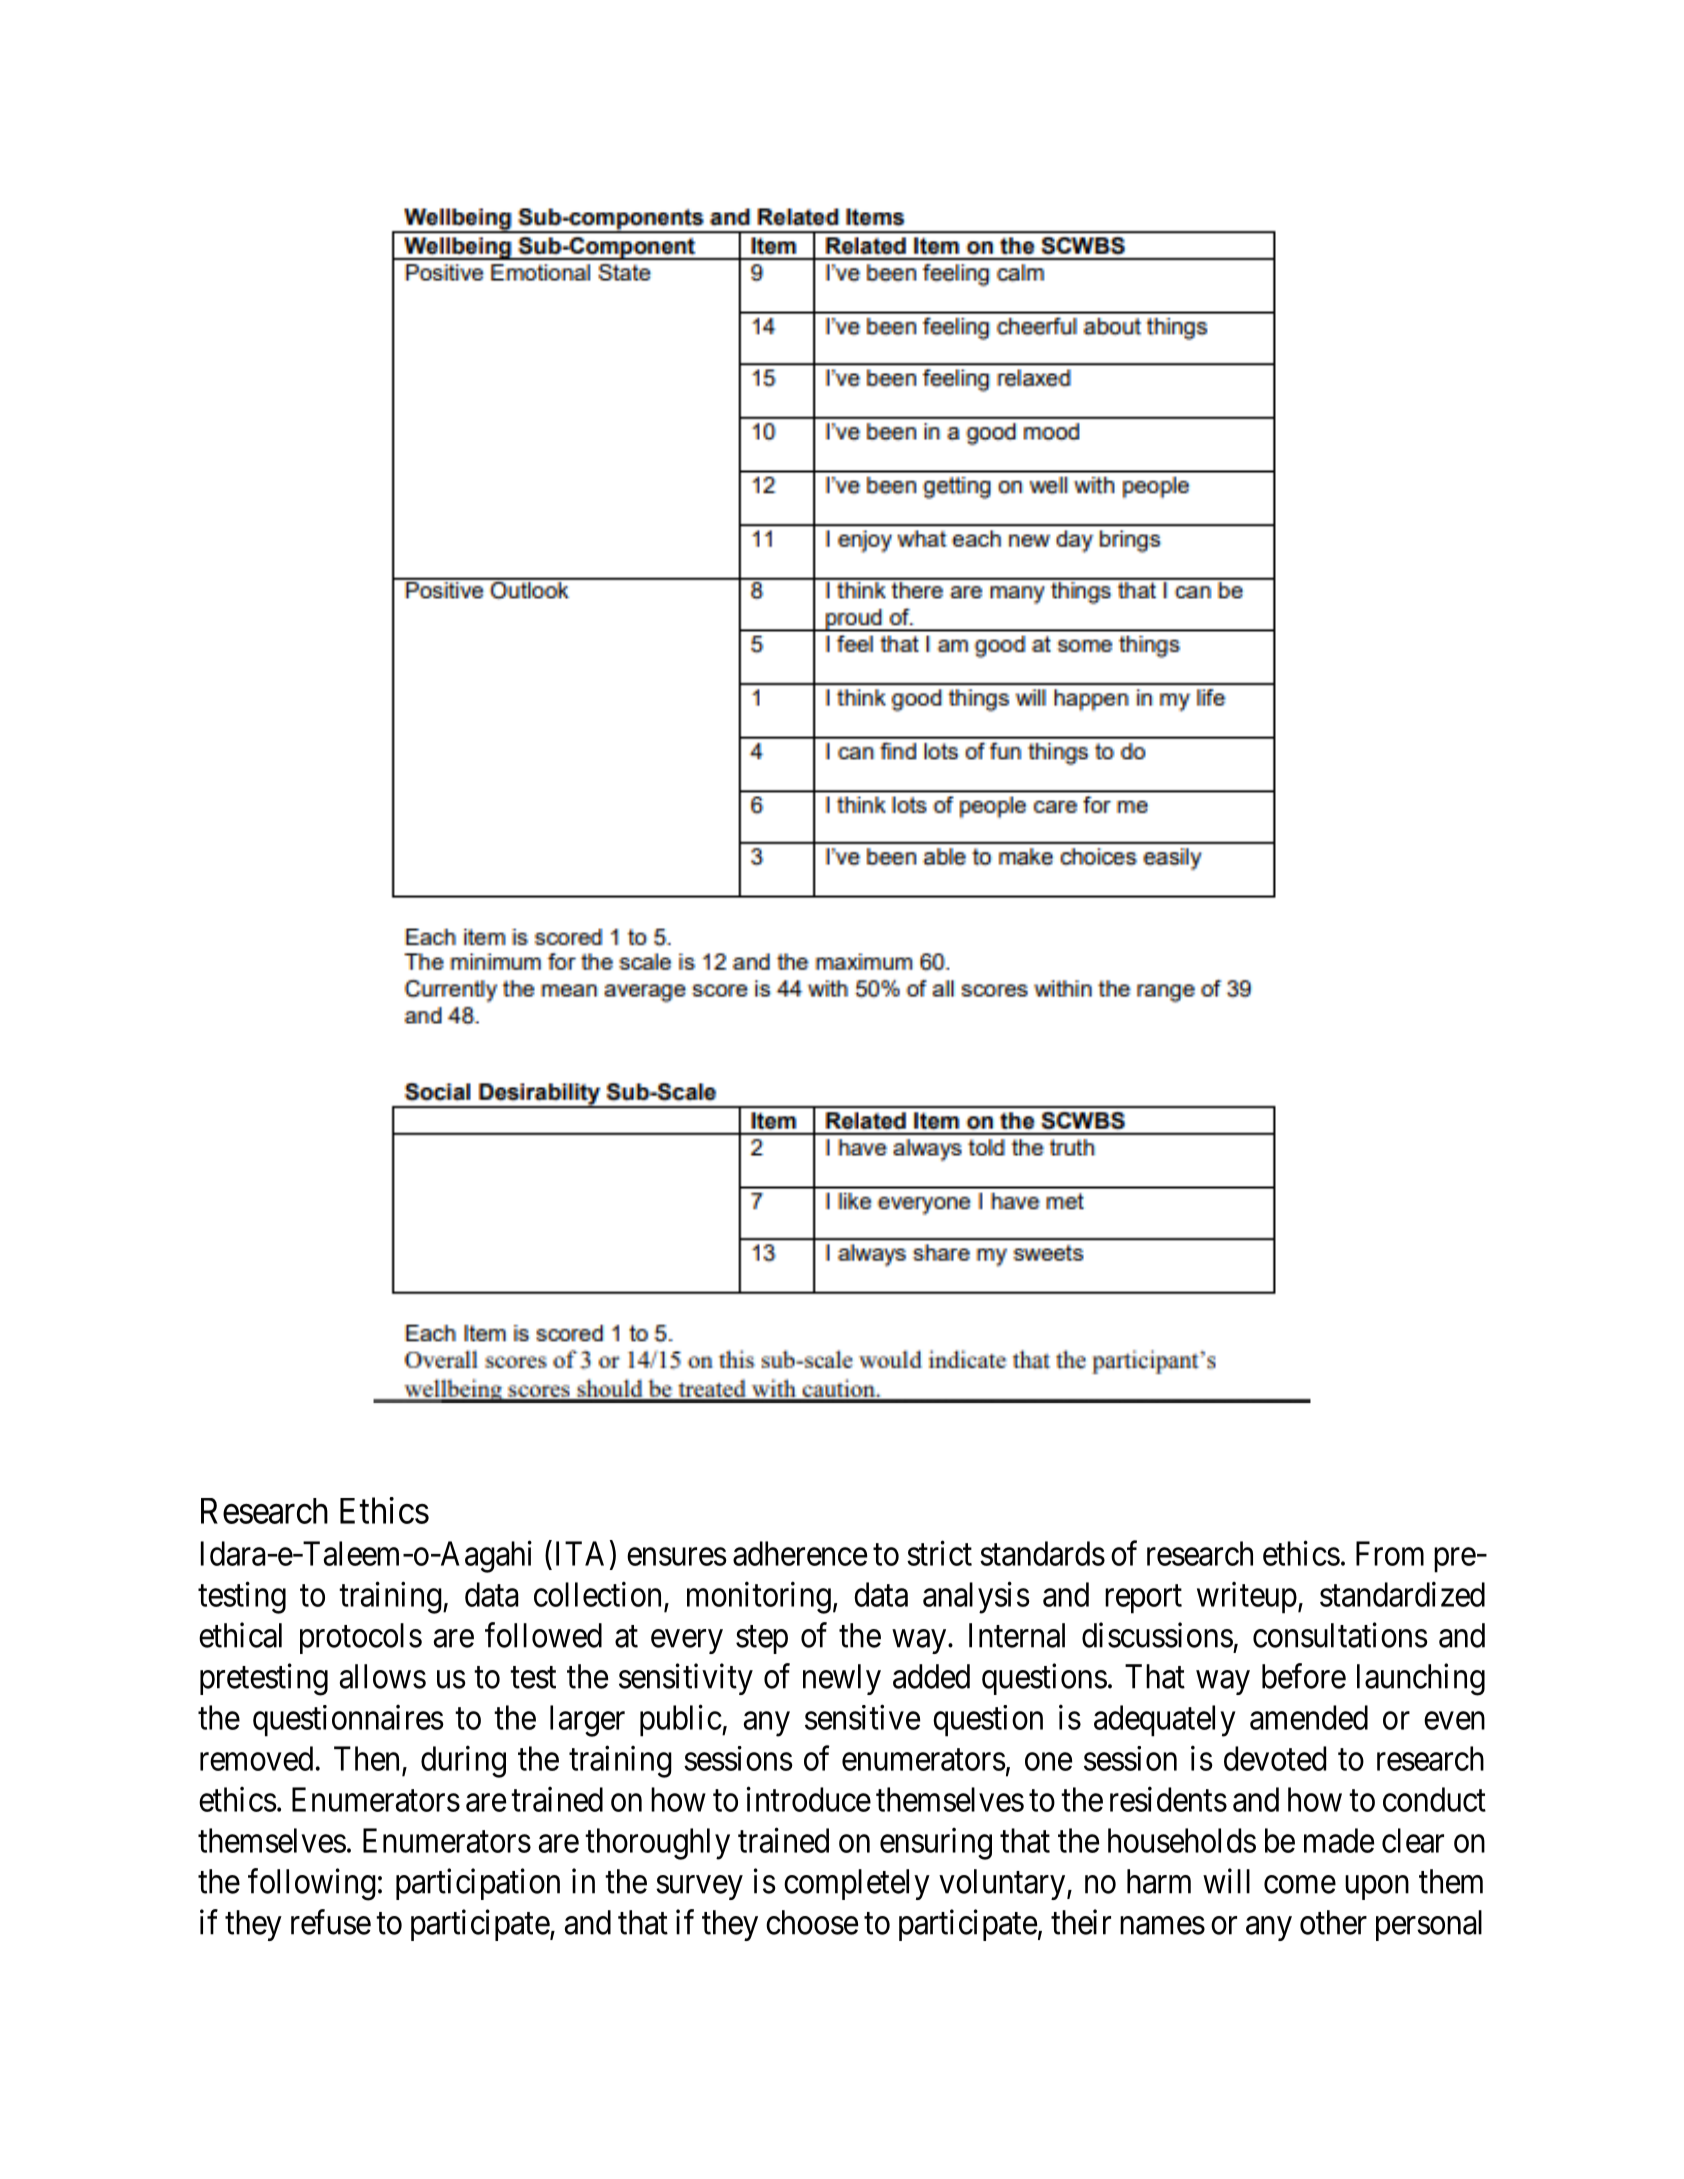  I want to click on ITA, so click(580, 1553).
